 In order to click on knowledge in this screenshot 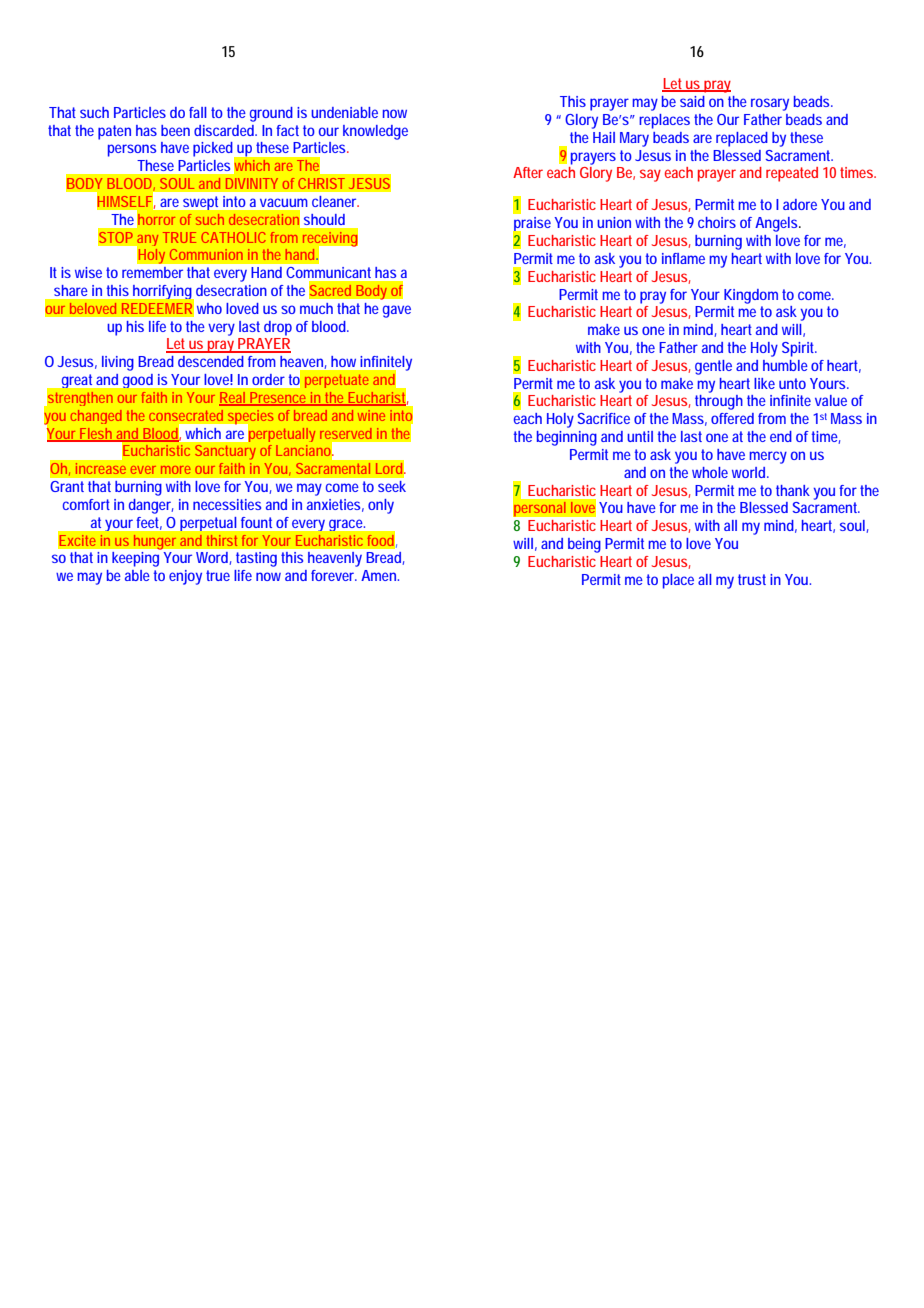, I will do `click(375, 132)`.
